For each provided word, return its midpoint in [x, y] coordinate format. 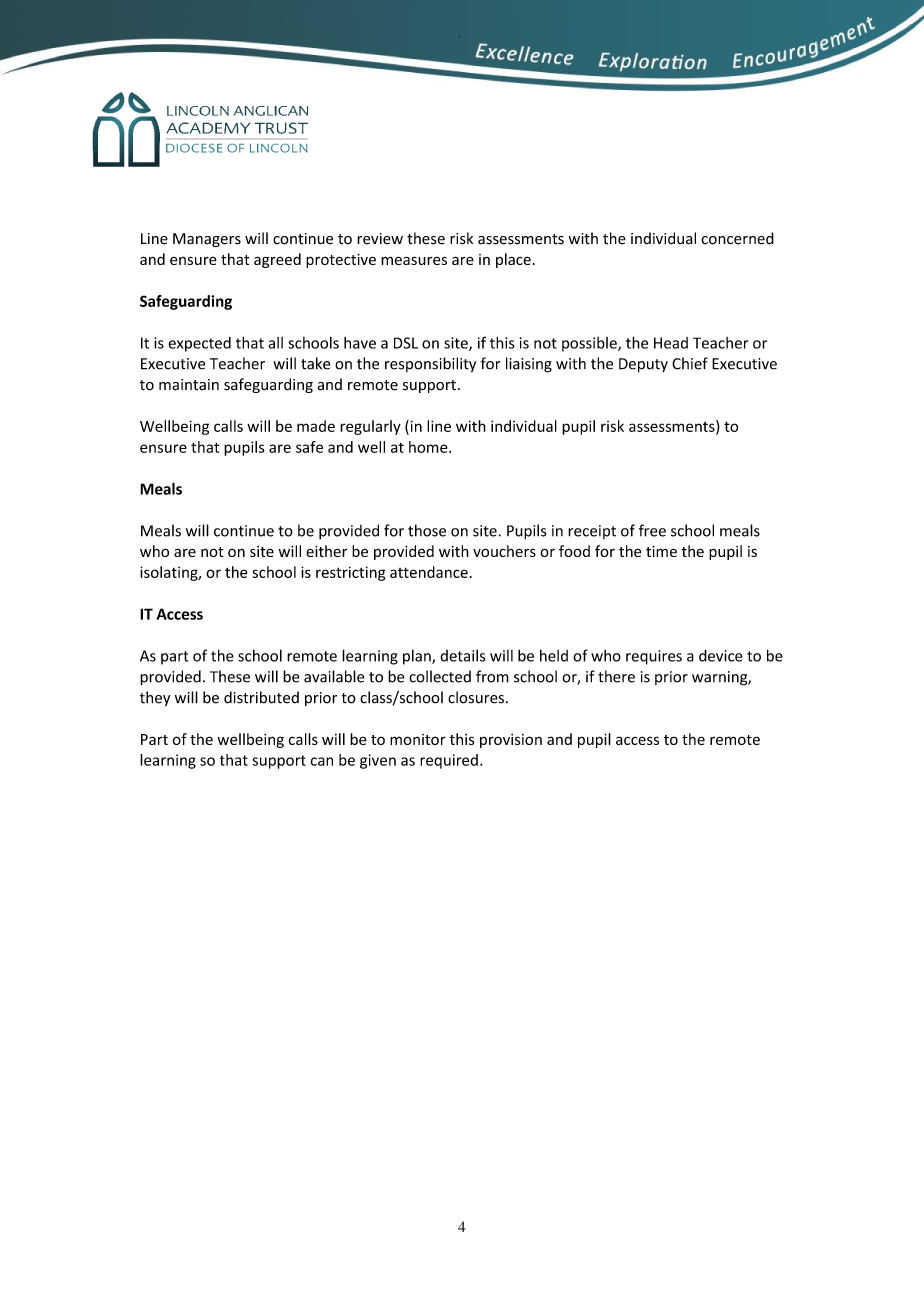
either [326, 551]
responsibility [430, 365]
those [427, 530]
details [462, 656]
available [334, 676]
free [652, 530]
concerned [737, 238]
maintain [189, 385]
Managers [207, 240]
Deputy [643, 365]
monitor [418, 739]
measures [414, 260]
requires [654, 657]
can [321, 761]
